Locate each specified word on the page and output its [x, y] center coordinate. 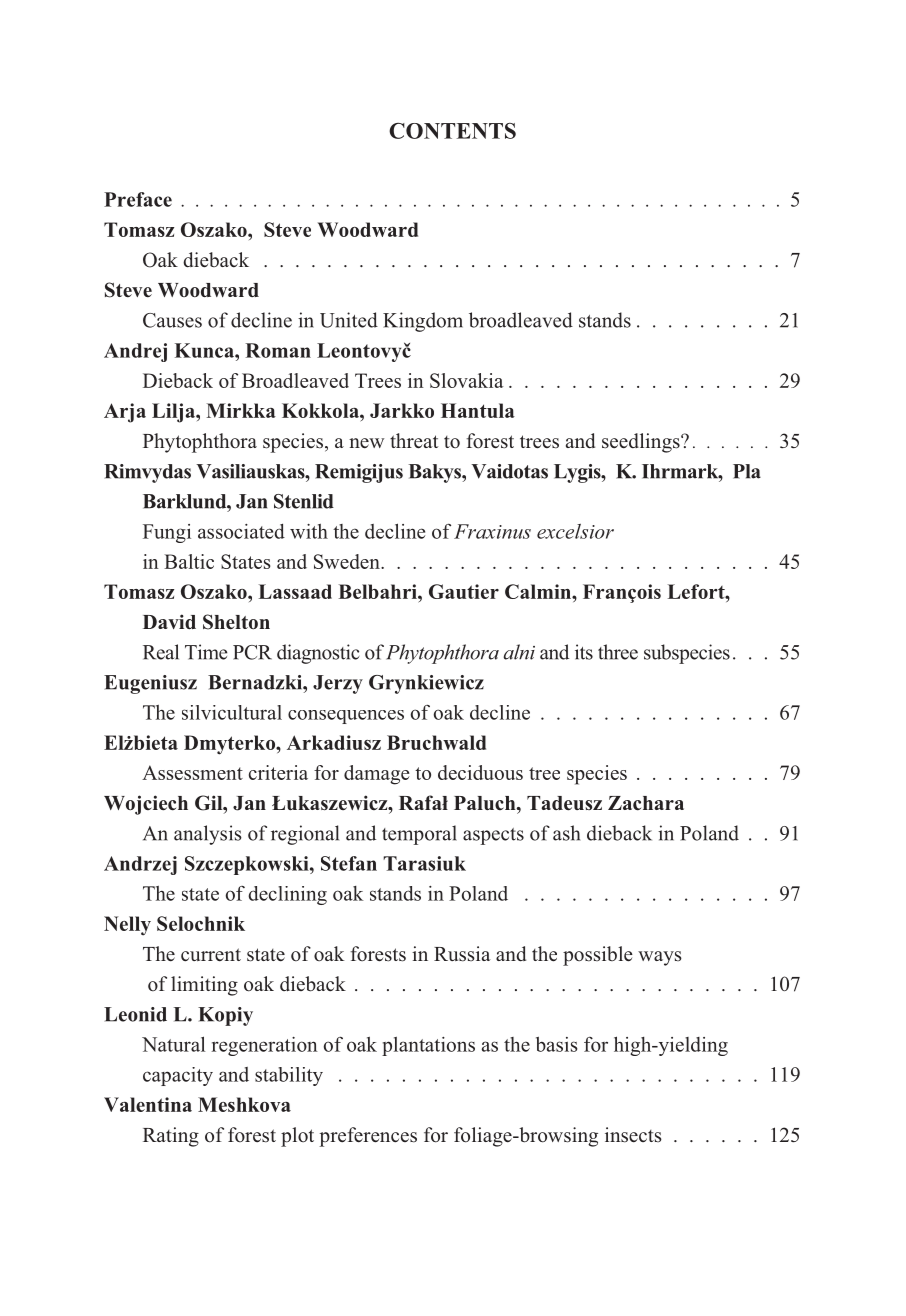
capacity [178, 1076]
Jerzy [338, 684]
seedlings [642, 443]
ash [566, 833]
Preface [138, 199]
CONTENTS [452, 131]
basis [557, 1044]
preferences [368, 1137]
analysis [208, 835]
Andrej [135, 352]
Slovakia [466, 380]
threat [414, 441]
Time [206, 652]
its [584, 652]
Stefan [349, 863]
